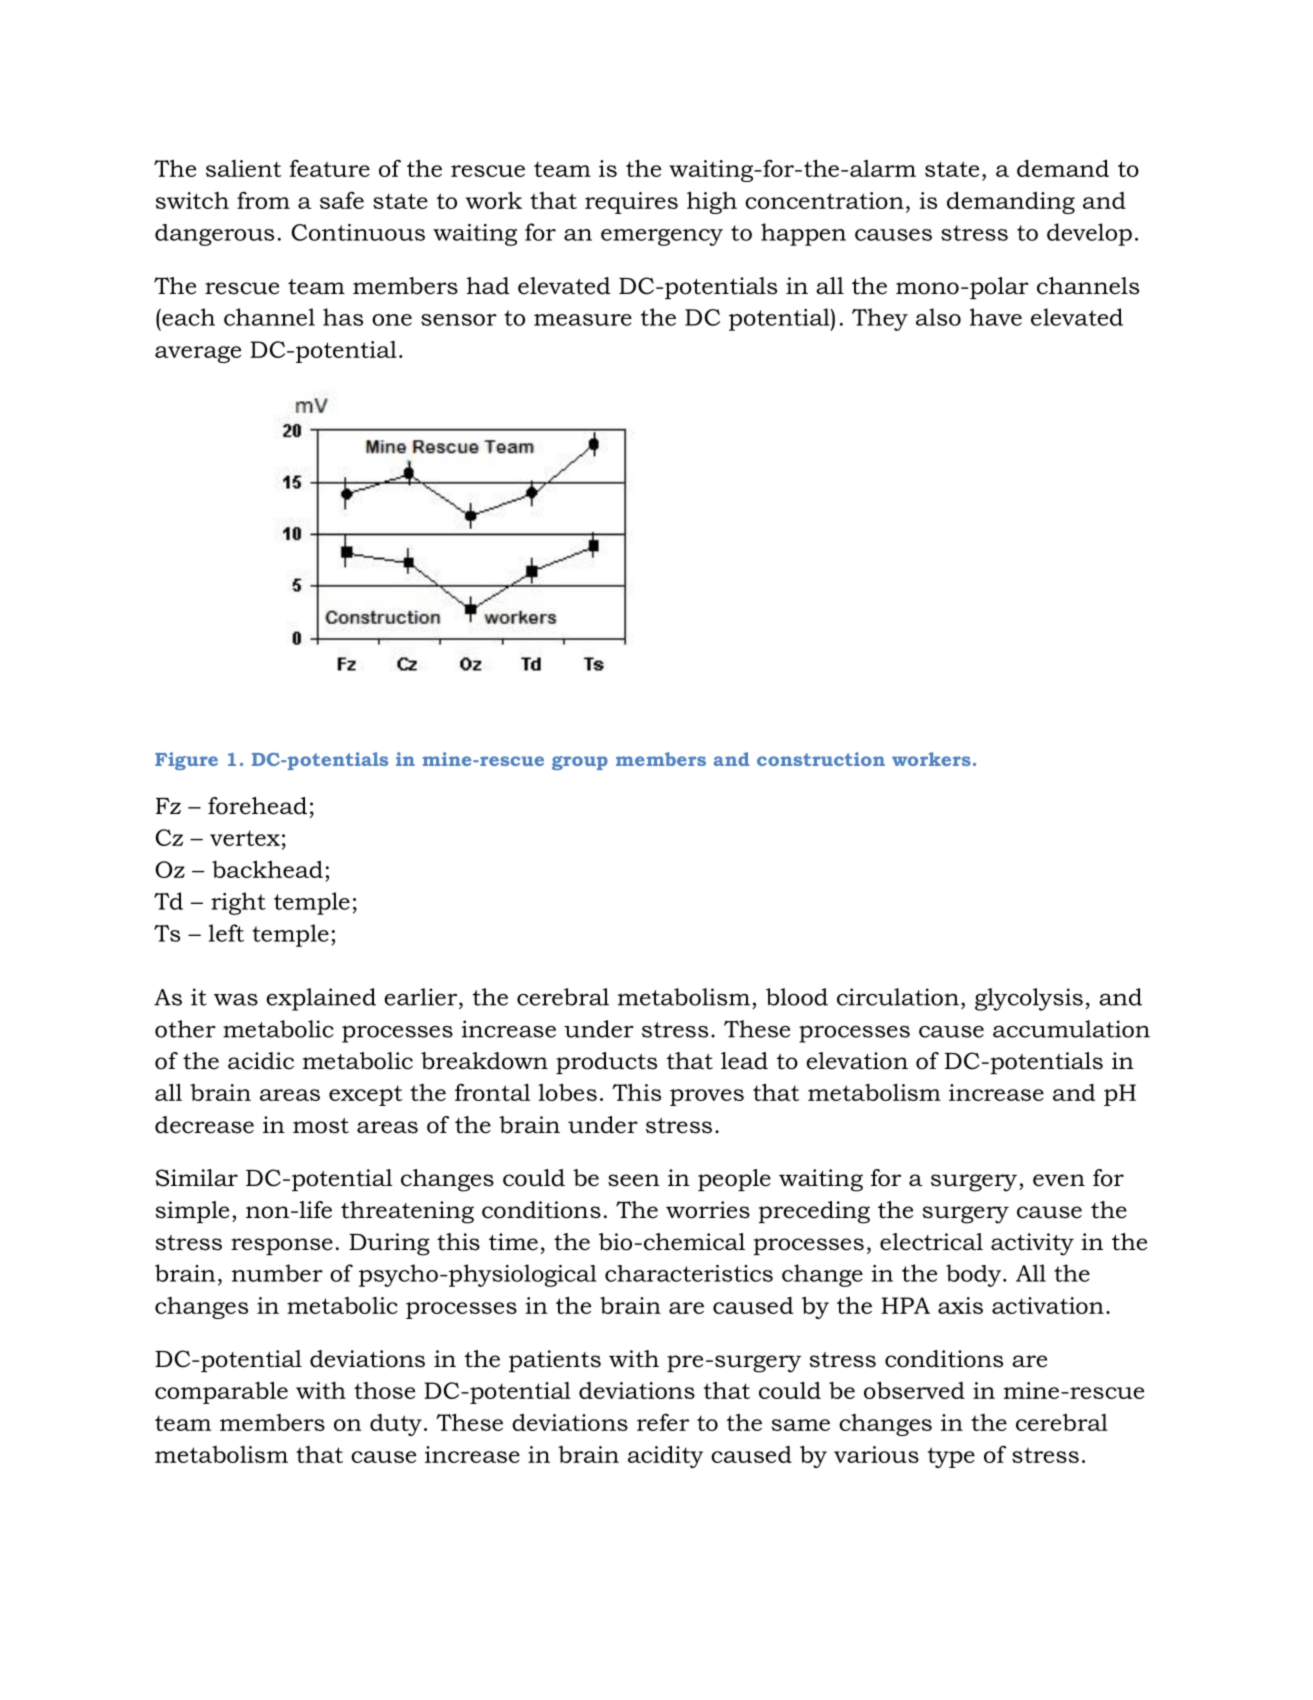  What do you see at coordinates (221, 1392) in the screenshot?
I see `comparable` at bounding box center [221, 1392].
